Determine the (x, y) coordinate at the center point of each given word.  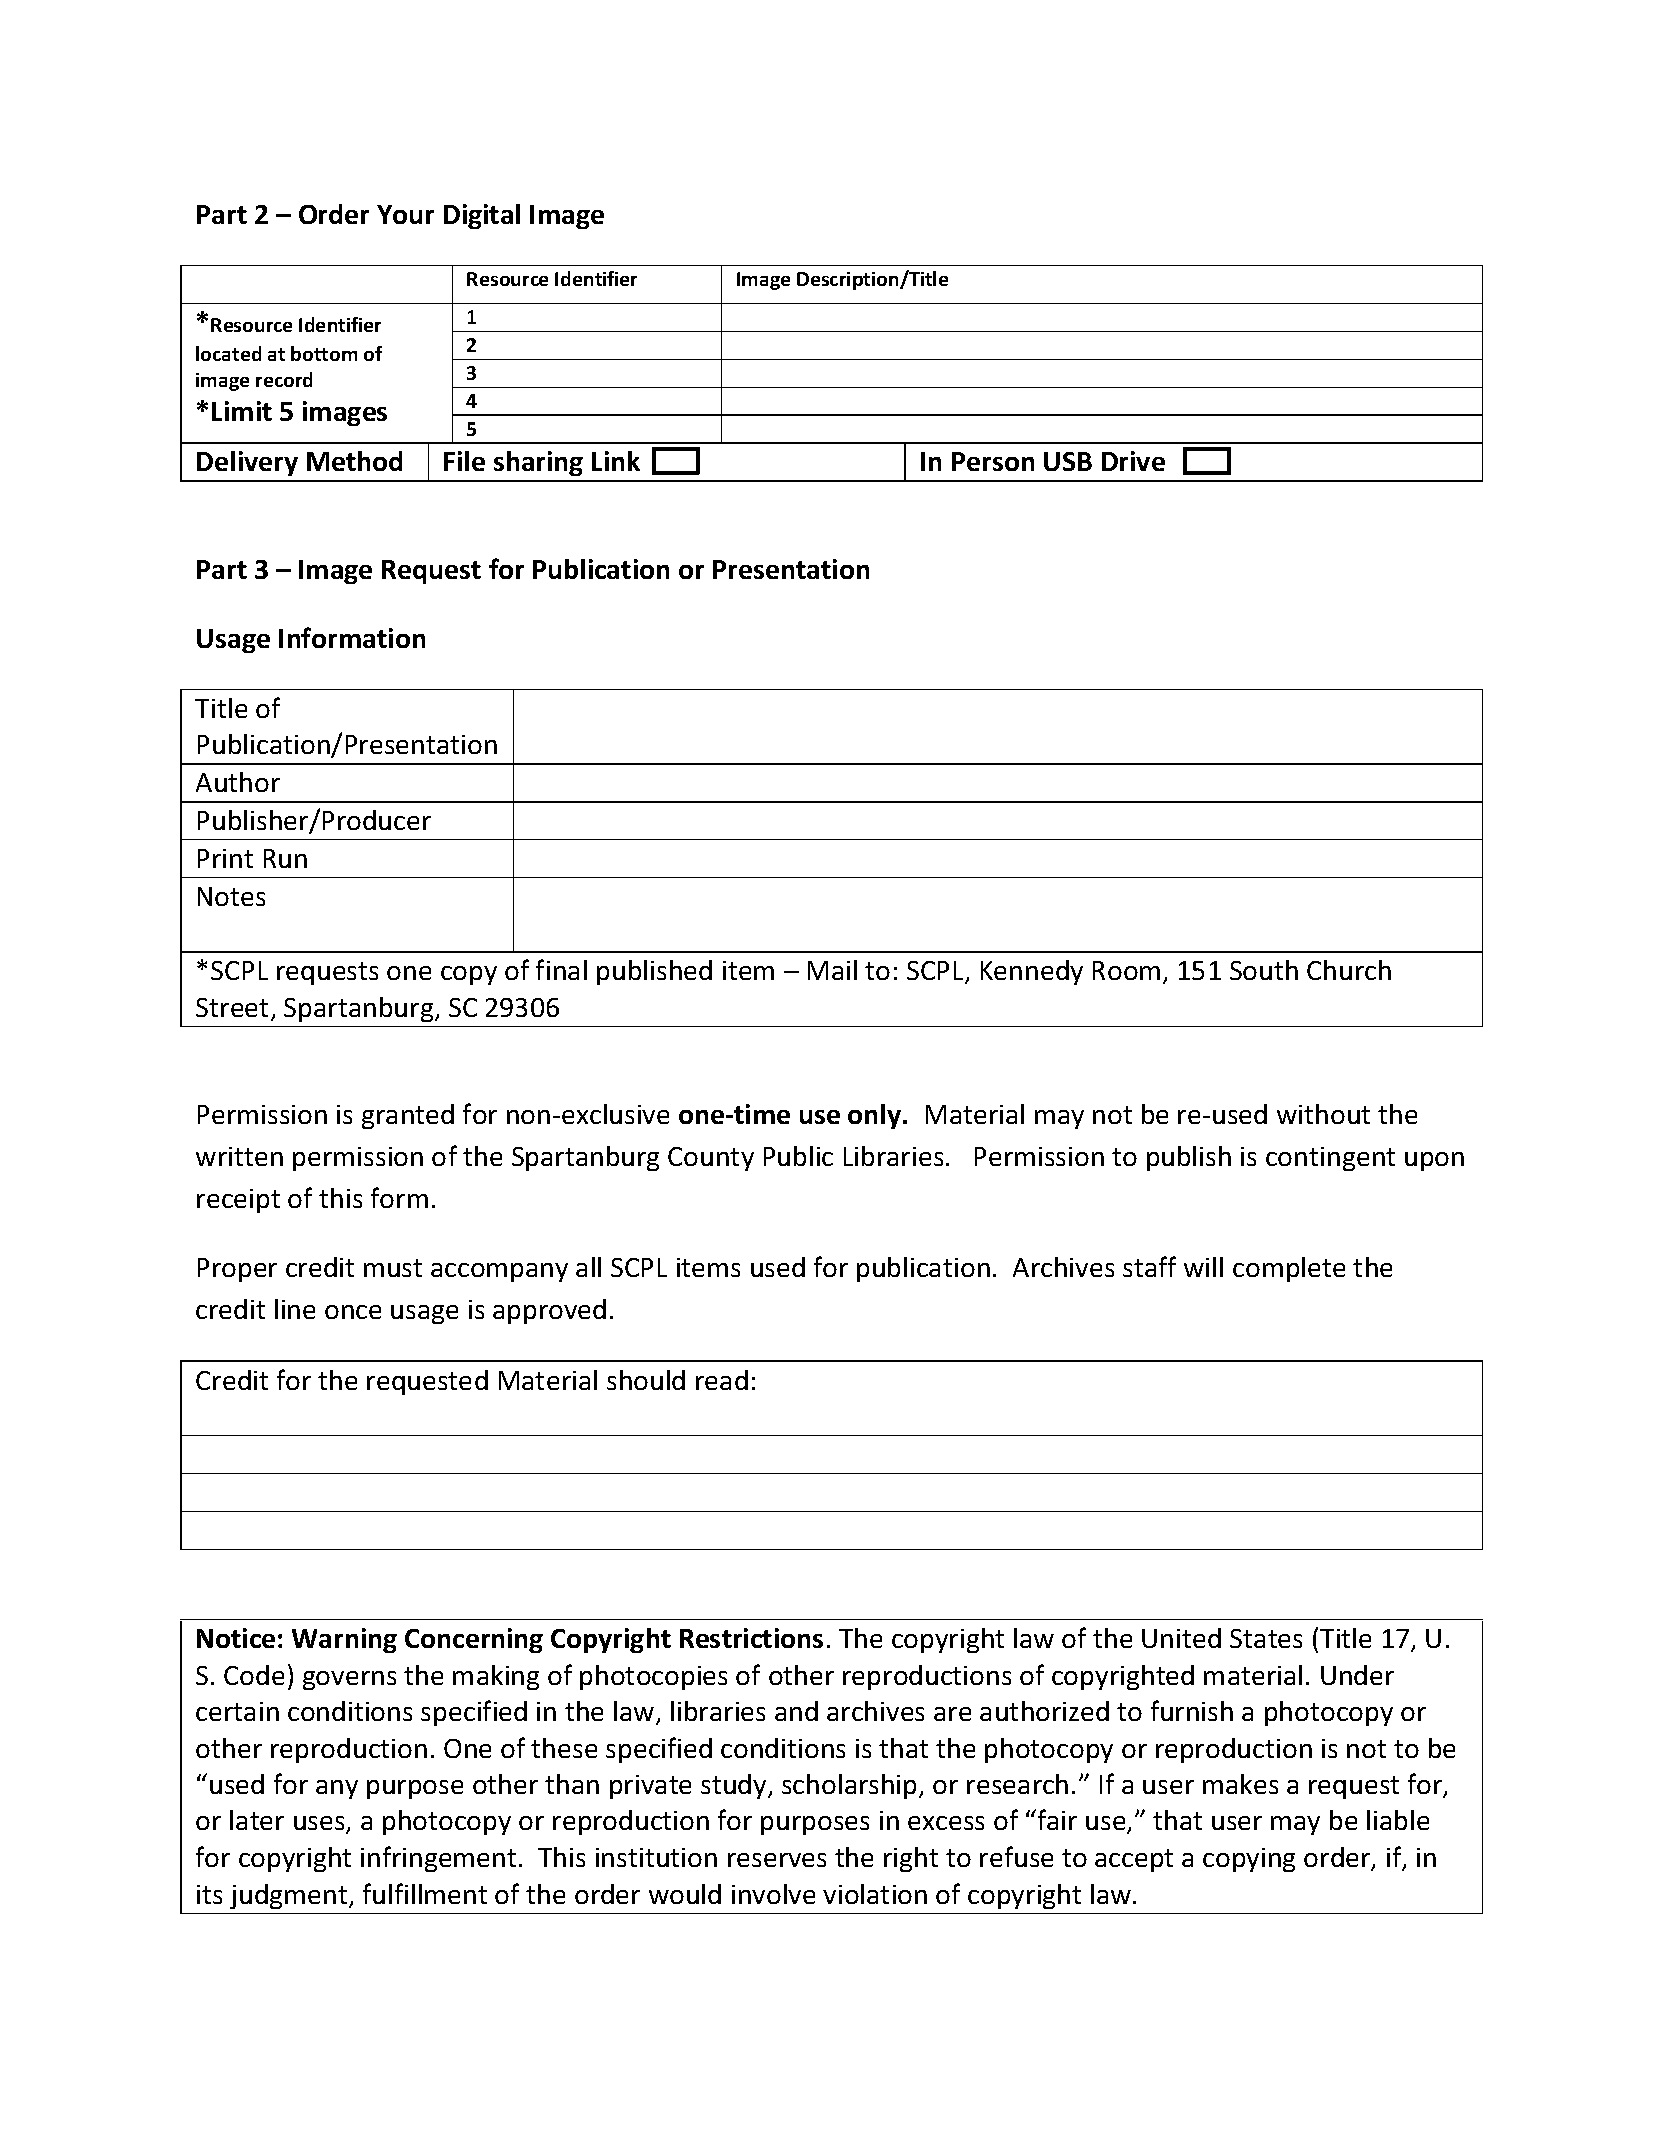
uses (320, 1825)
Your (405, 214)
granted (408, 1116)
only (876, 1116)
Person (993, 461)
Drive (1133, 461)
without (1323, 1114)
